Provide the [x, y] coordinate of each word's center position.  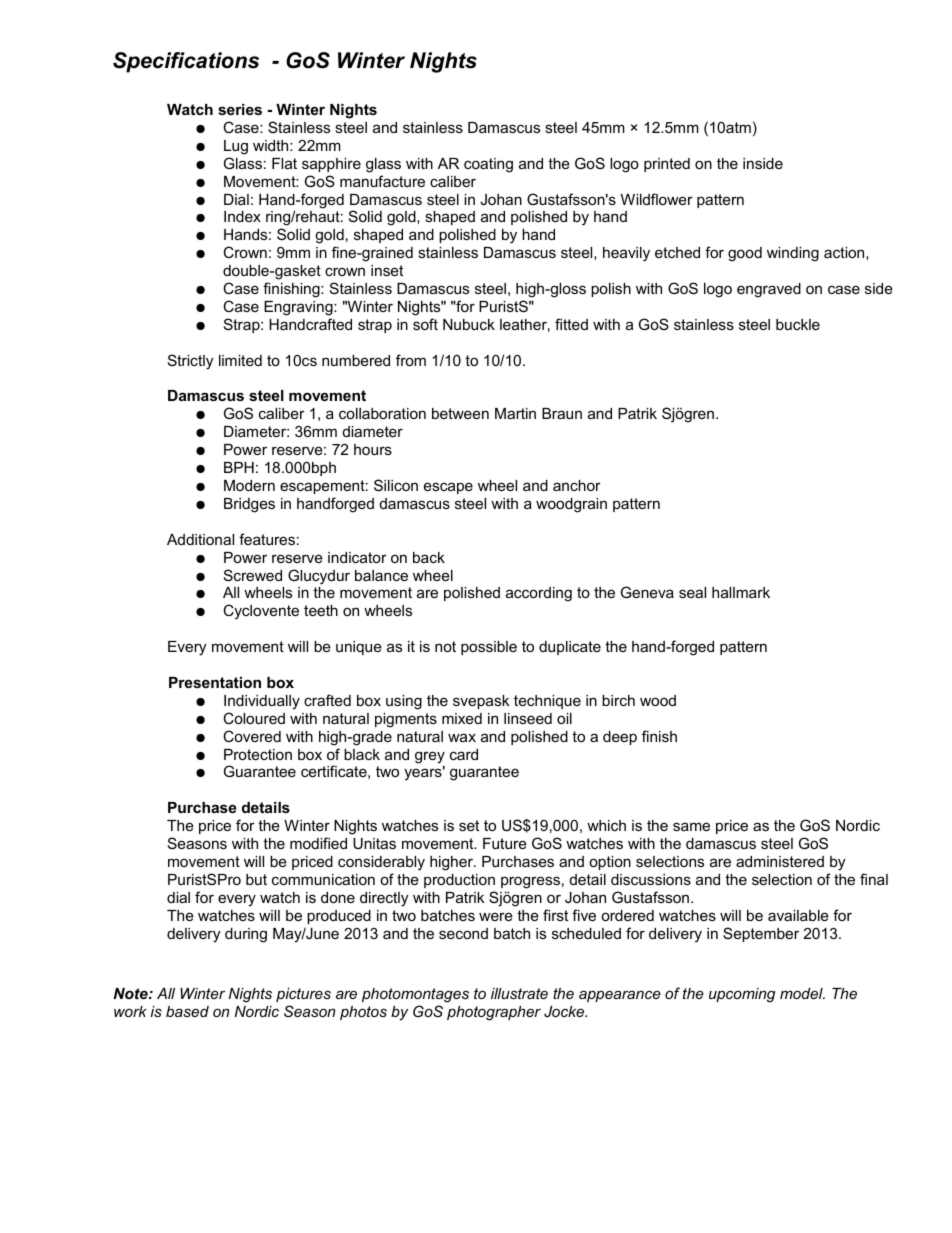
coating [488, 165]
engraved [769, 290]
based [187, 1011]
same [691, 826]
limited [240, 360]
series [240, 109]
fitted [571, 324]
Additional [200, 539]
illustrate [519, 993]
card [464, 754]
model [802, 993]
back [429, 557]
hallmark [741, 592]
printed [667, 165]
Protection [258, 754]
